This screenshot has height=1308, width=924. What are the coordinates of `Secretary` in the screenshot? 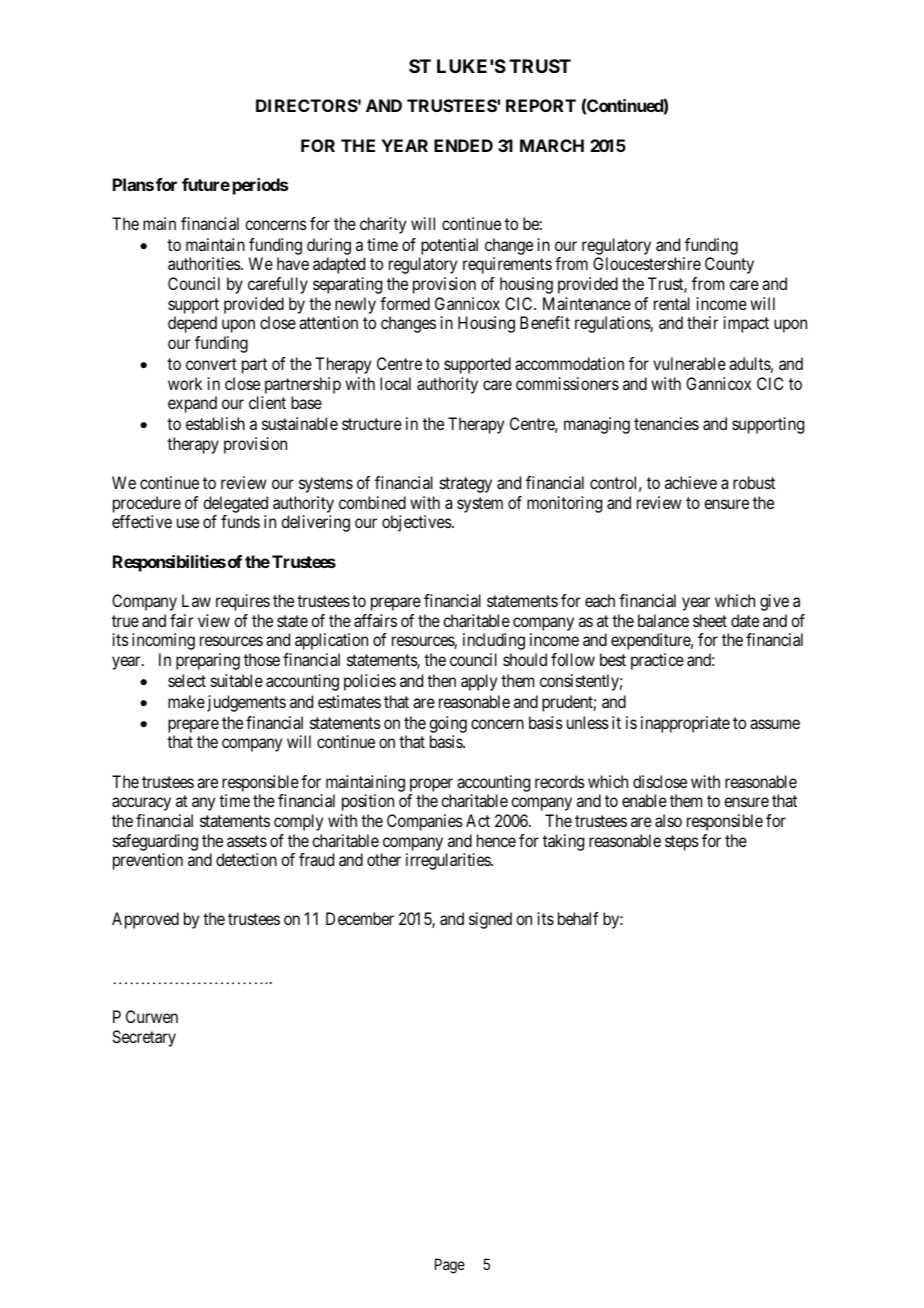 It's located at (144, 1038).
